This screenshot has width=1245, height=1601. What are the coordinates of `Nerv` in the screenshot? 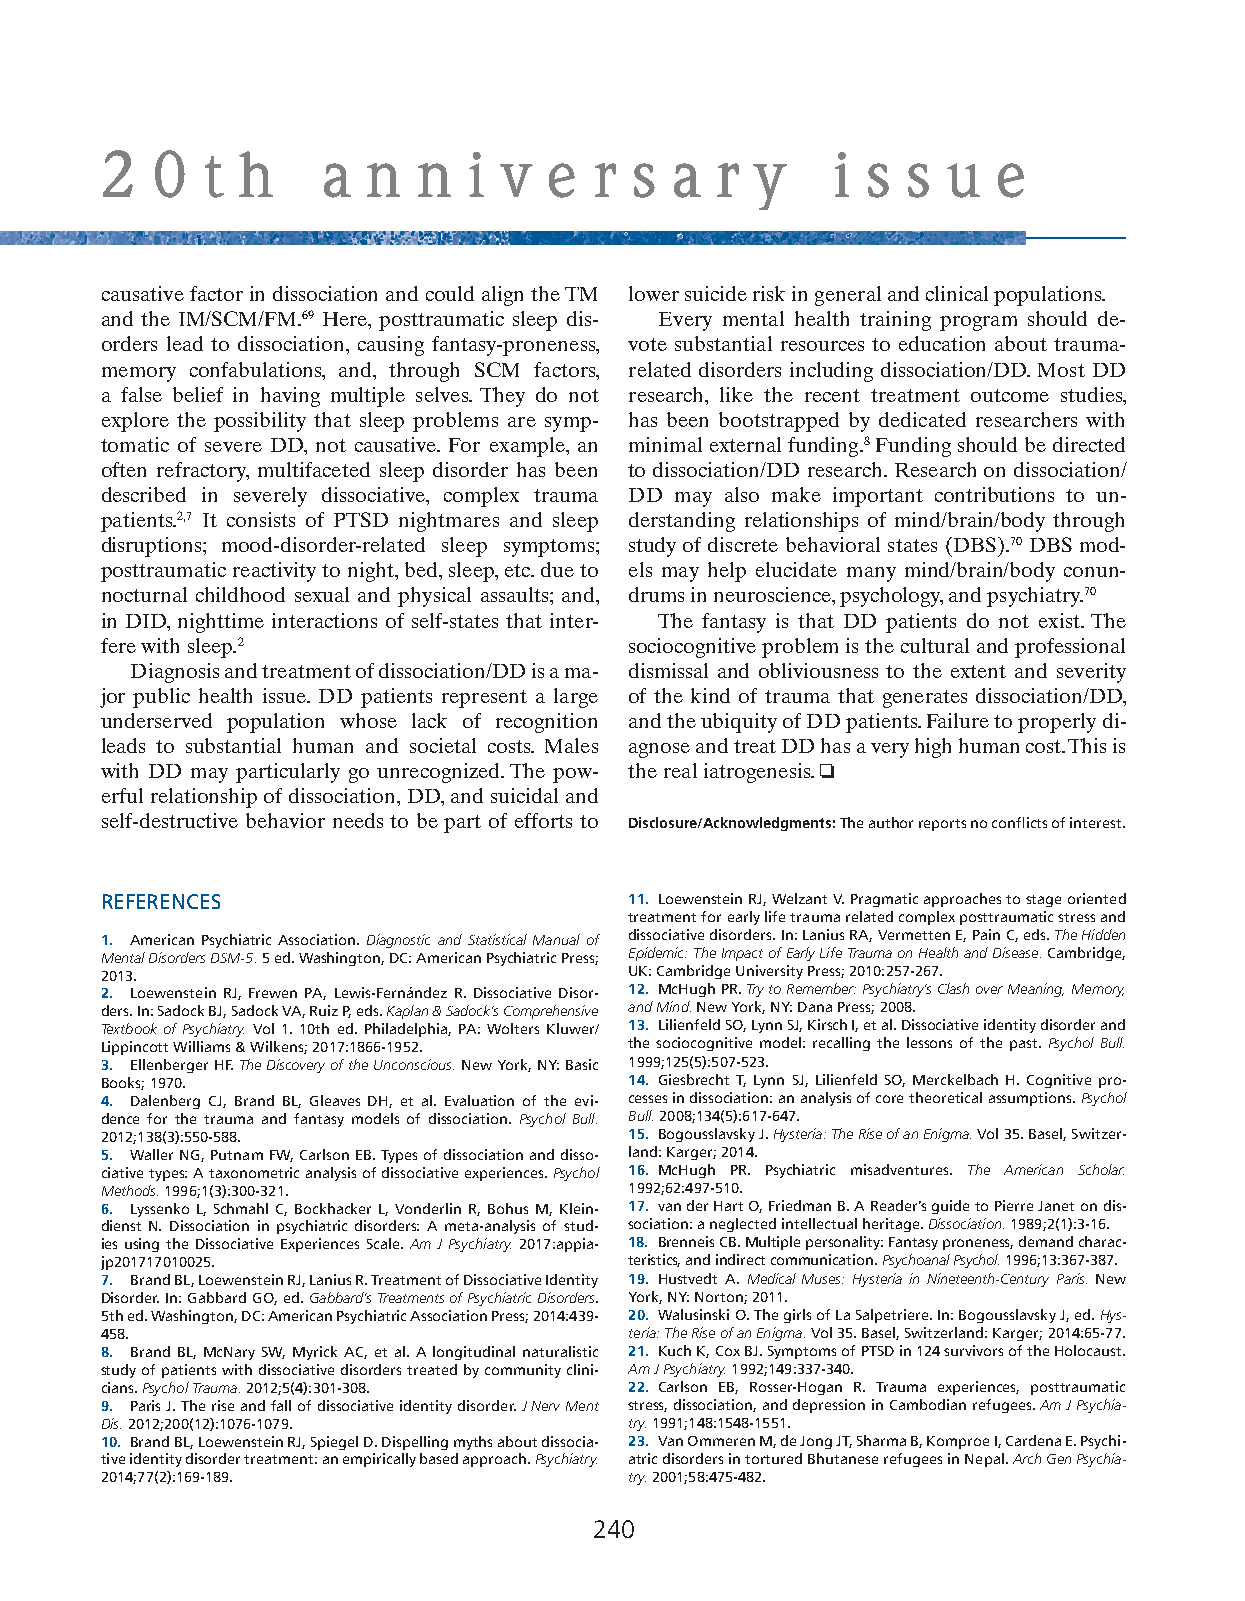 It's located at (545, 1406).
